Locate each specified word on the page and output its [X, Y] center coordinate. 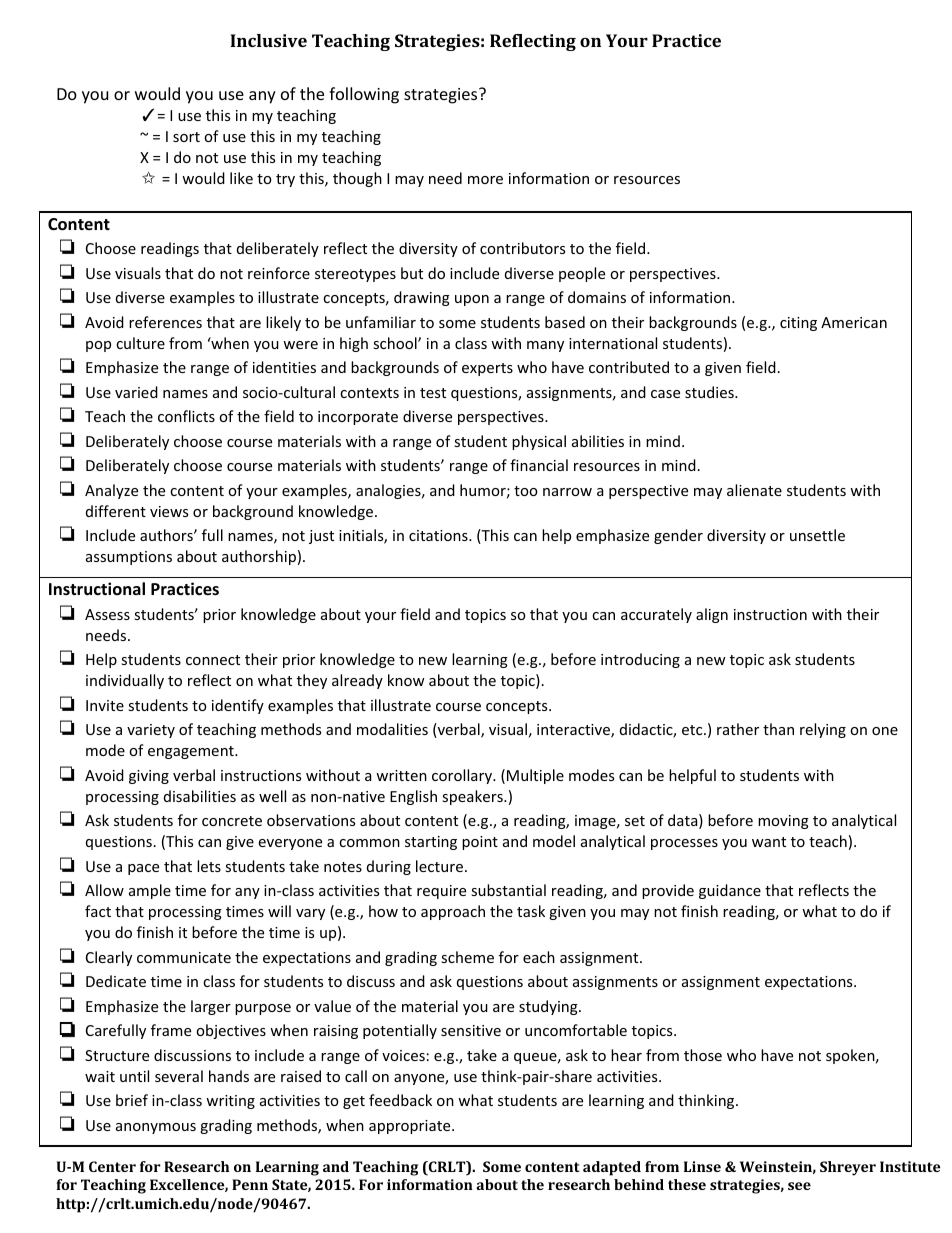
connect [213, 660]
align [712, 615]
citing [798, 324]
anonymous [156, 1128]
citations [439, 535]
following [364, 95]
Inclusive [268, 40]
